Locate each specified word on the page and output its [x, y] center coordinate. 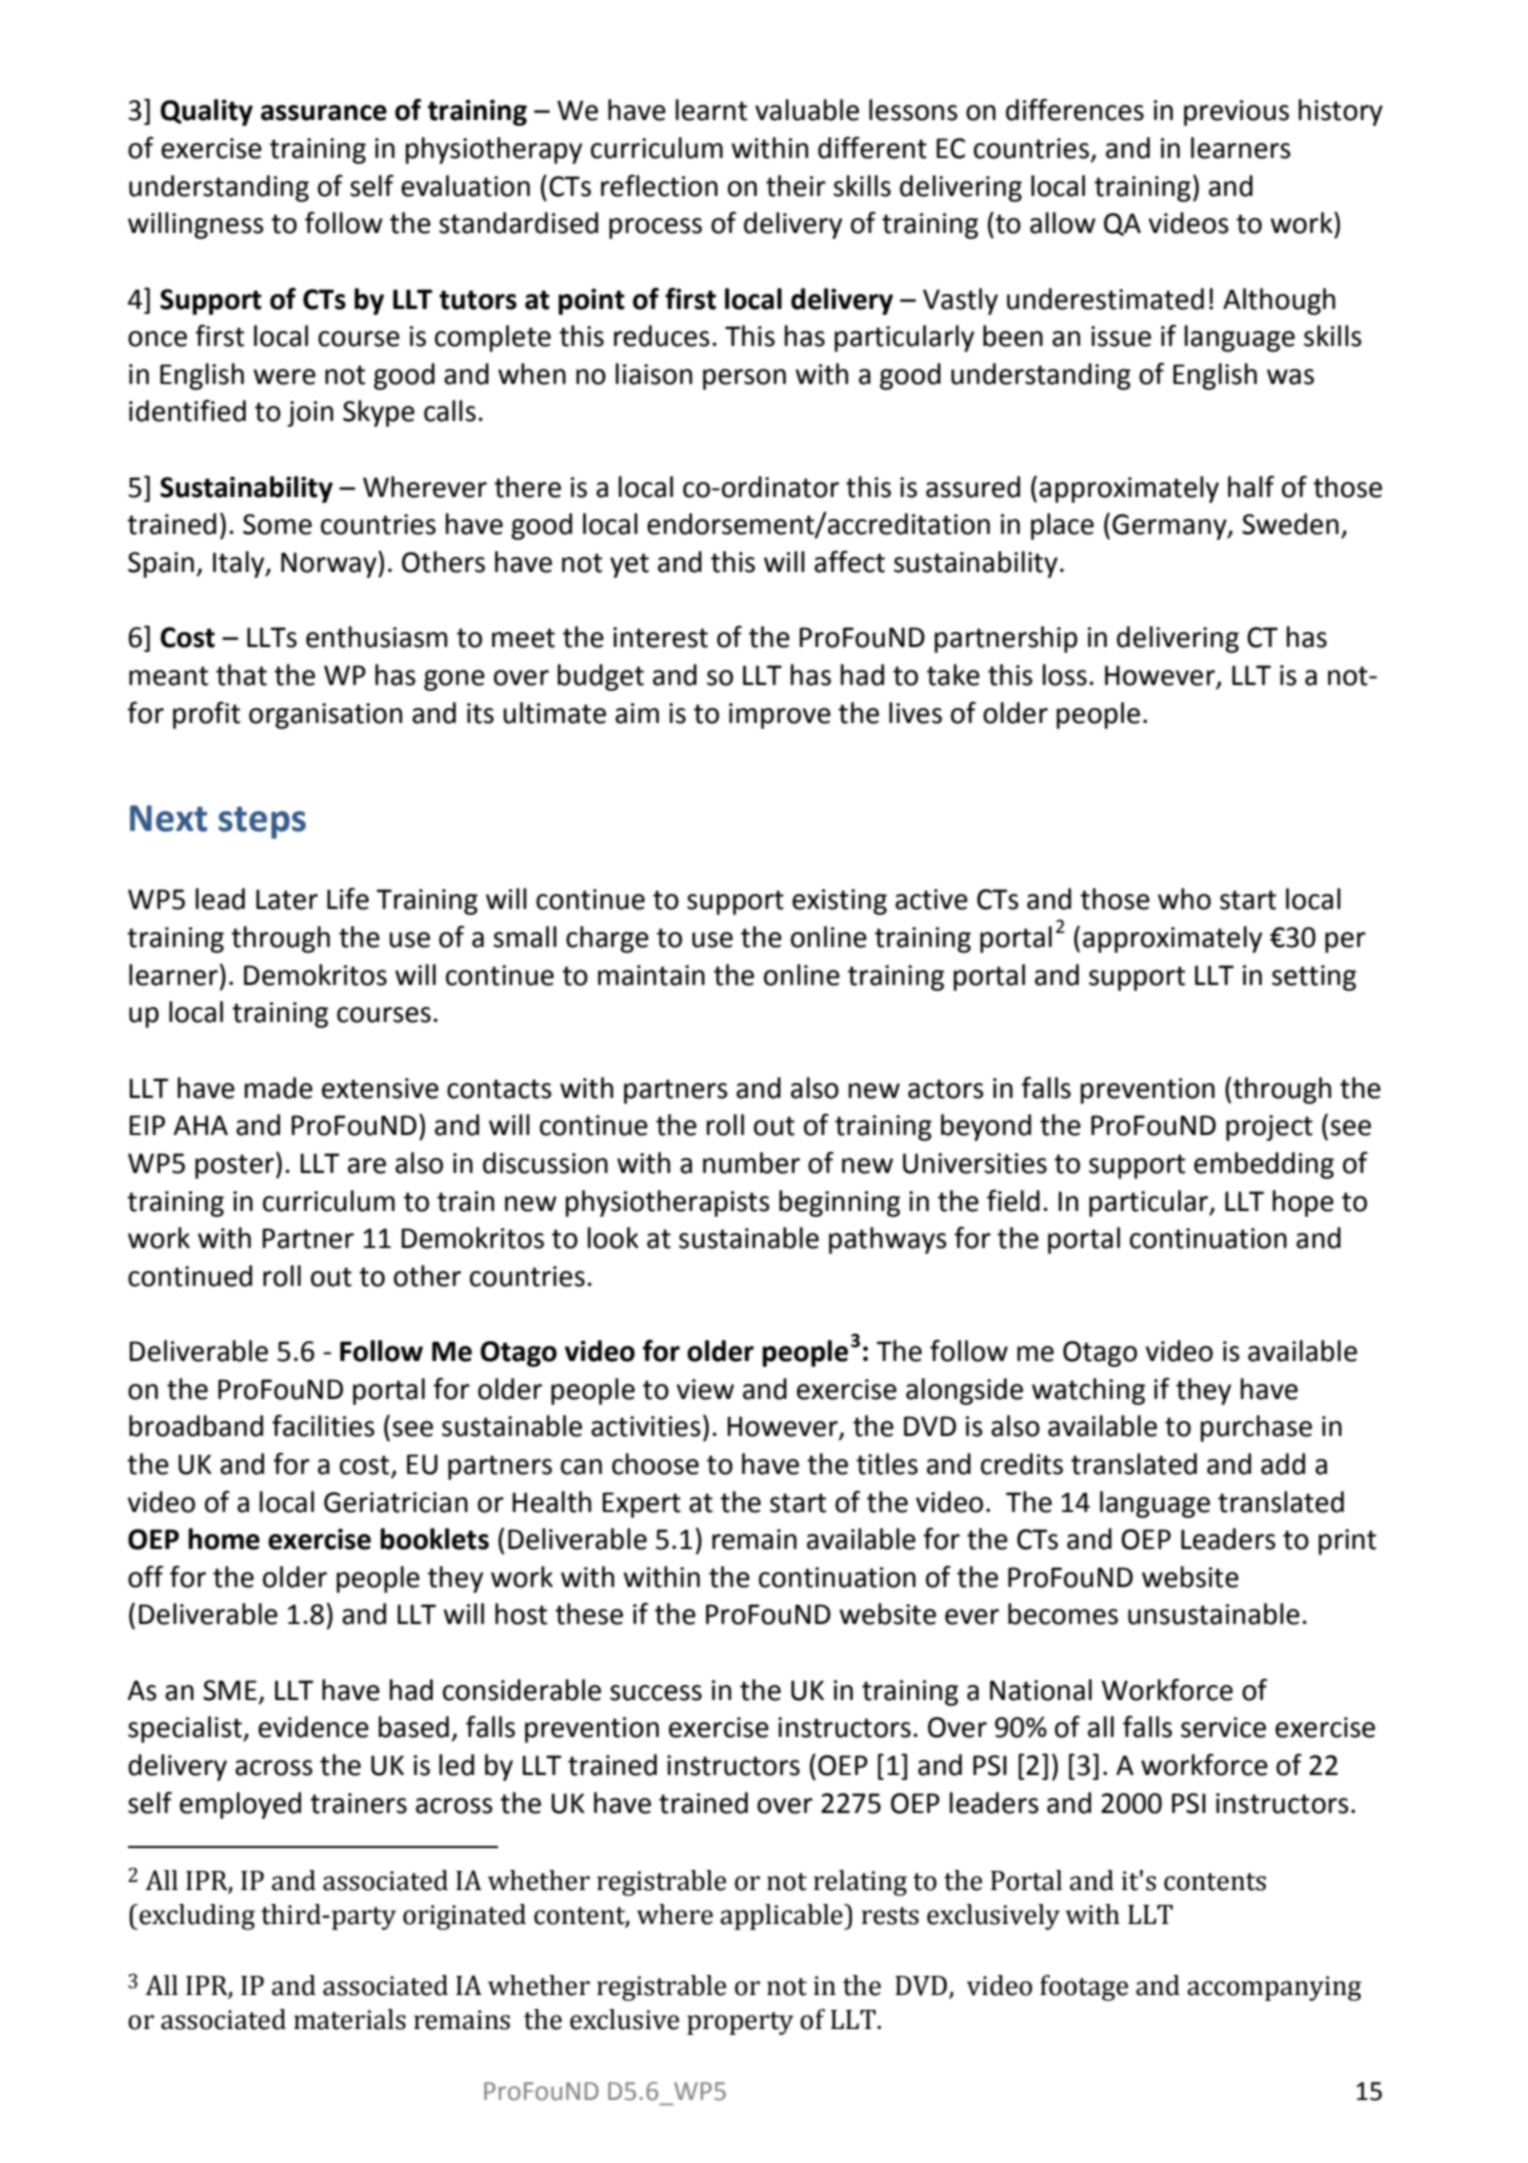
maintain [651, 975]
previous [1236, 113]
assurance [324, 113]
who [1184, 899]
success [656, 1693]
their [796, 186]
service [1223, 1727]
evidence [313, 1727]
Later [287, 899]
